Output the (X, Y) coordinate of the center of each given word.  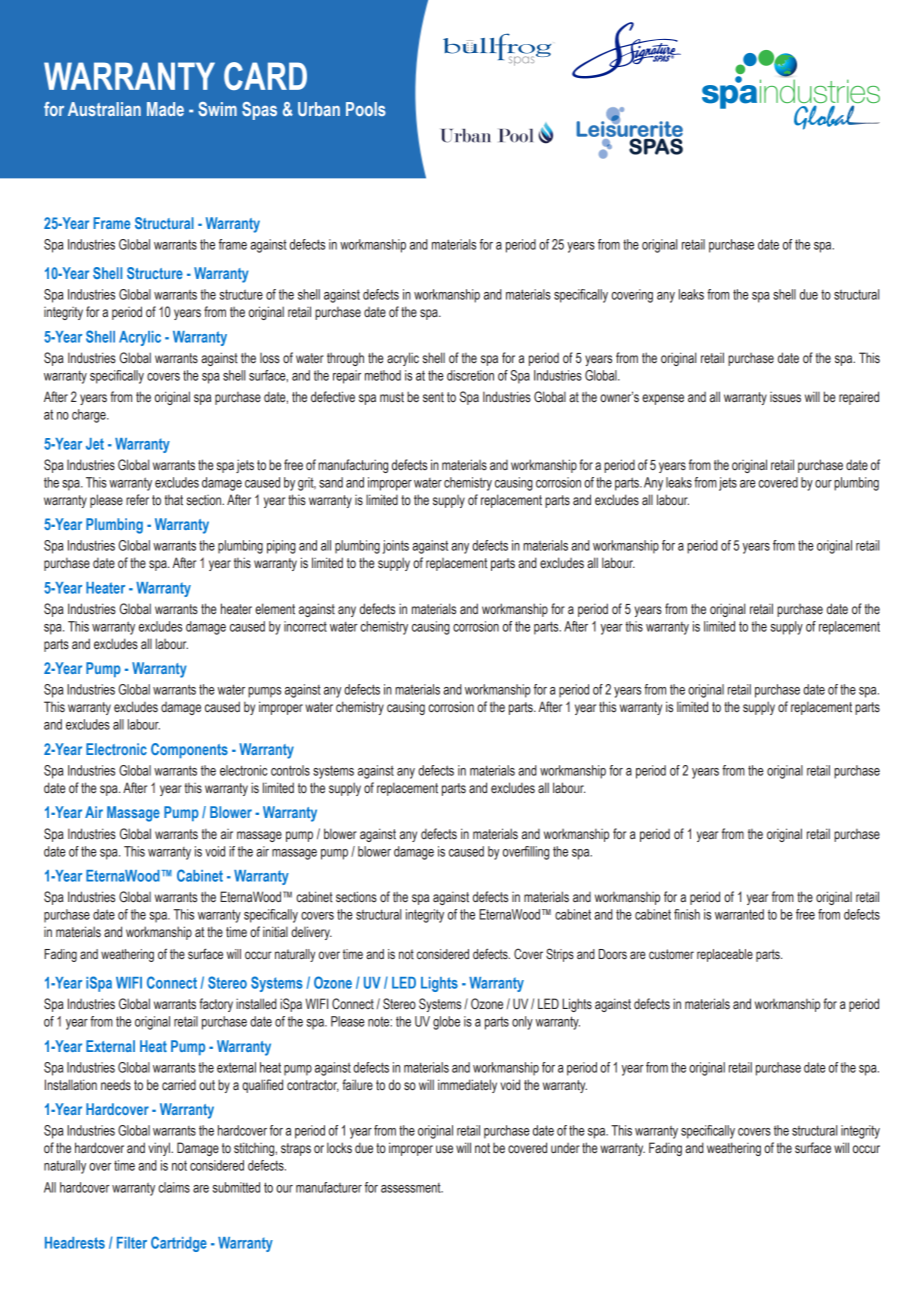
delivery (311, 933)
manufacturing (353, 466)
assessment (412, 1188)
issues (785, 397)
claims (174, 1187)
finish (687, 914)
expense (663, 399)
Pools (366, 109)
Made (165, 109)
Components (189, 751)
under (565, 1148)
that (174, 500)
